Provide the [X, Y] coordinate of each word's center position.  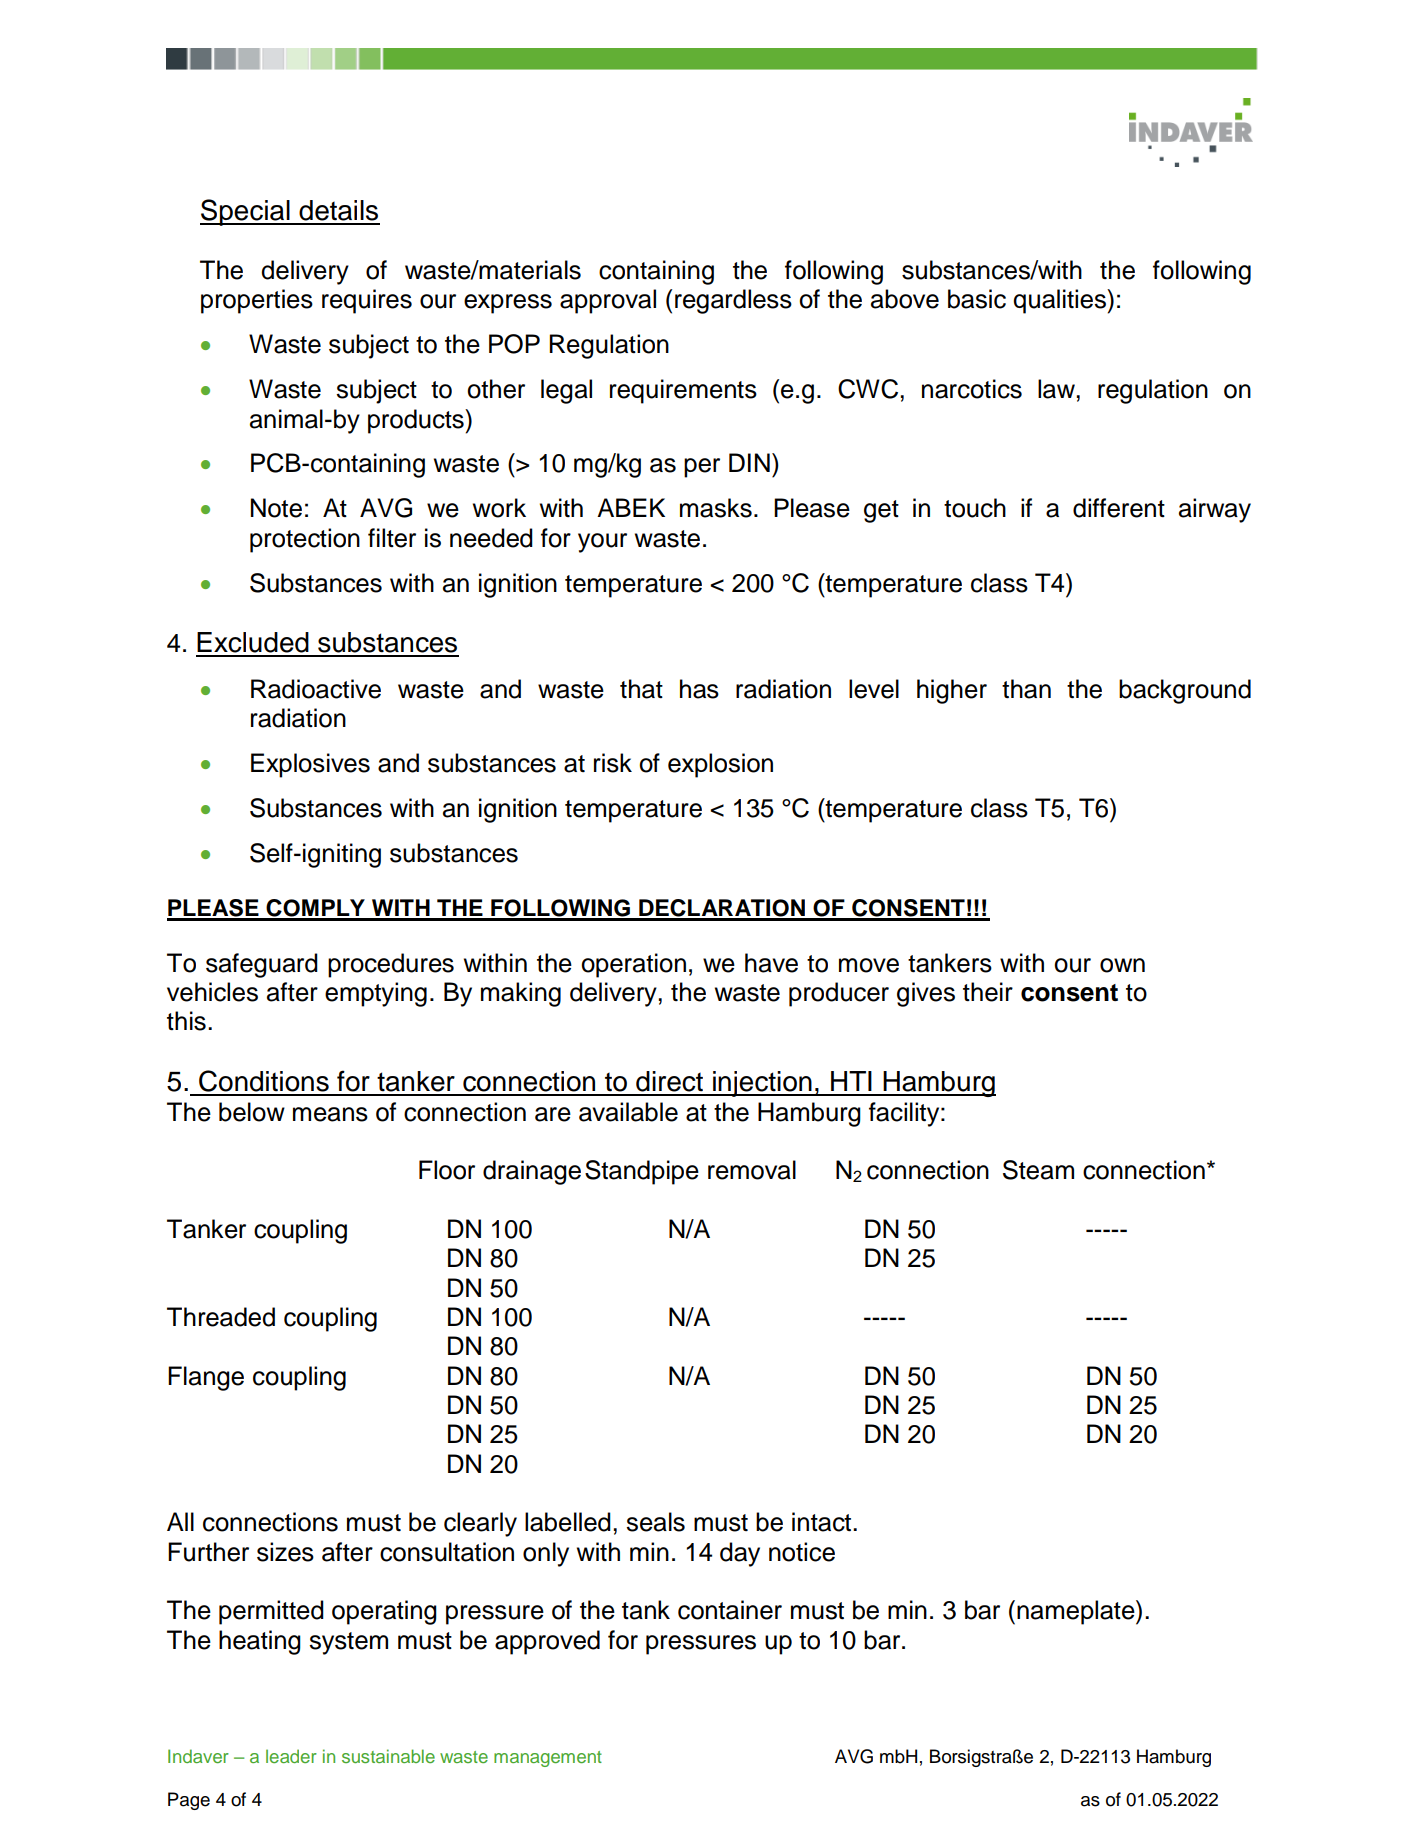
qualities [1060, 301]
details [338, 210]
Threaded [221, 1317]
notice [802, 1552]
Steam [1038, 1170]
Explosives [310, 765]
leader [291, 1756]
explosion [720, 765]
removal [752, 1170]
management [548, 1759]
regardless [733, 301]
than [1026, 689]
